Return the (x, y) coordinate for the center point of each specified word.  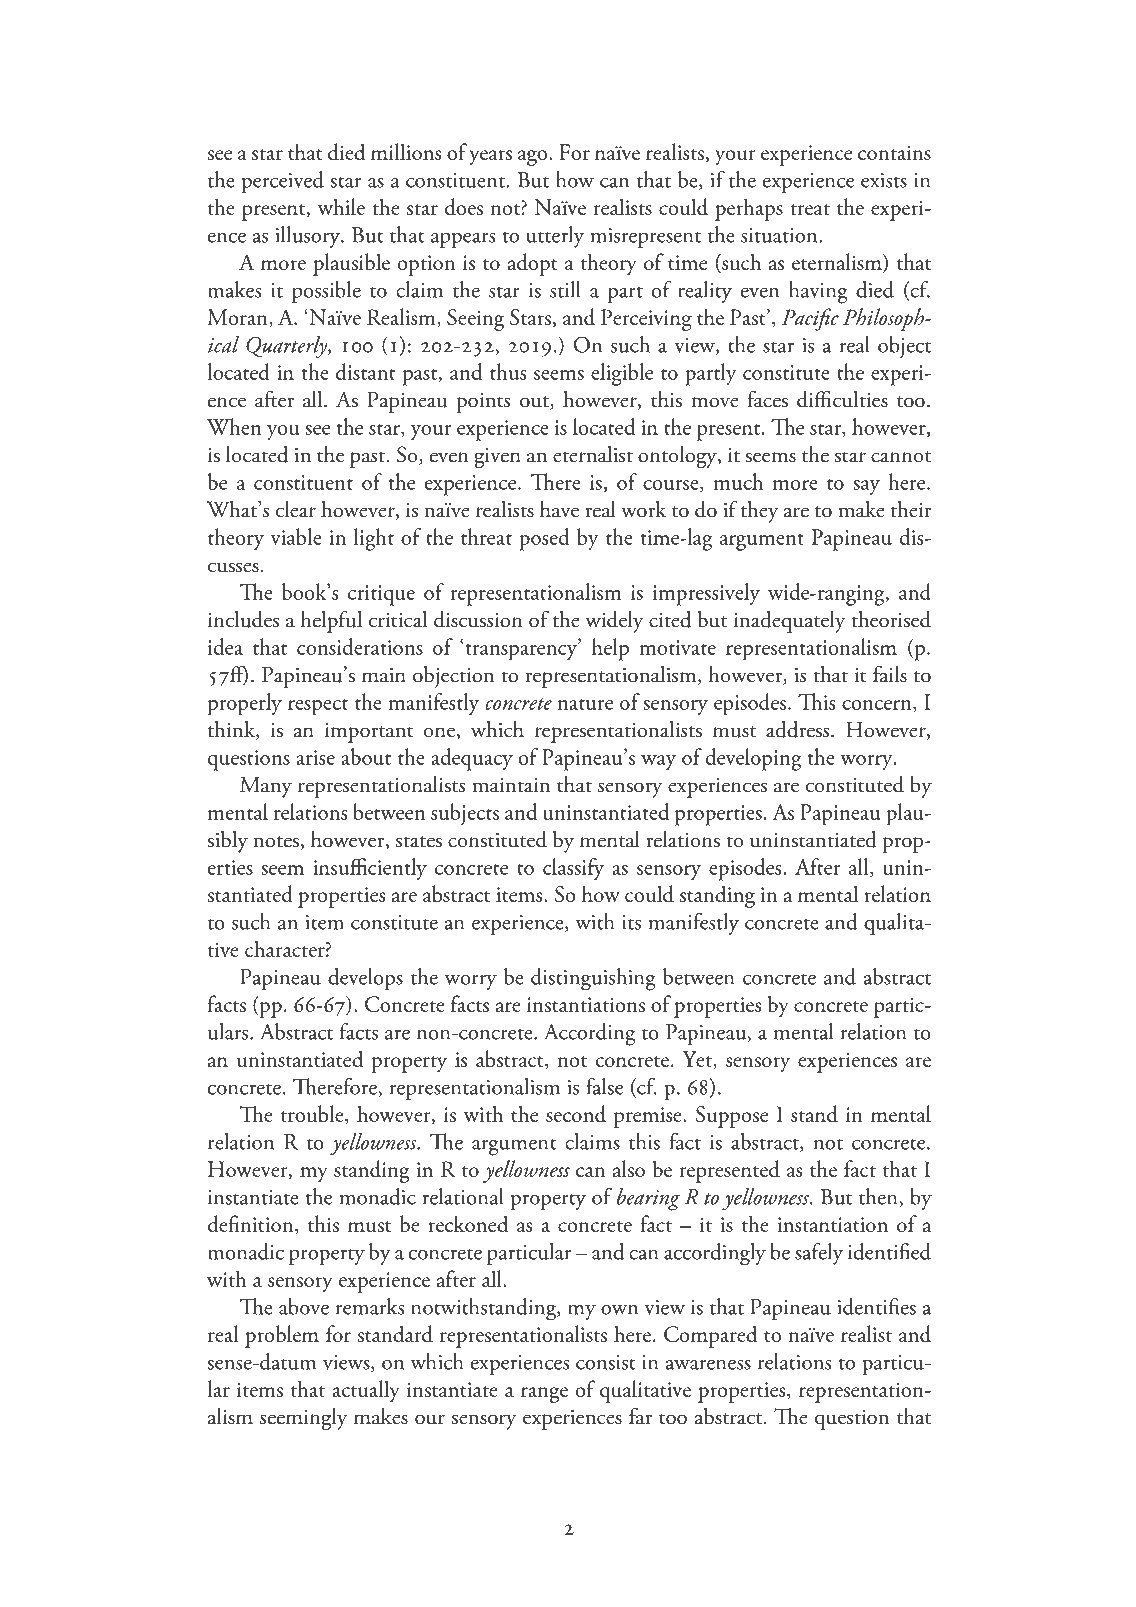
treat (810, 209)
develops (365, 979)
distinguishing (593, 979)
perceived (282, 182)
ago (534, 158)
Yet (698, 1060)
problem (282, 1336)
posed (544, 539)
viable (296, 536)
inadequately (790, 621)
